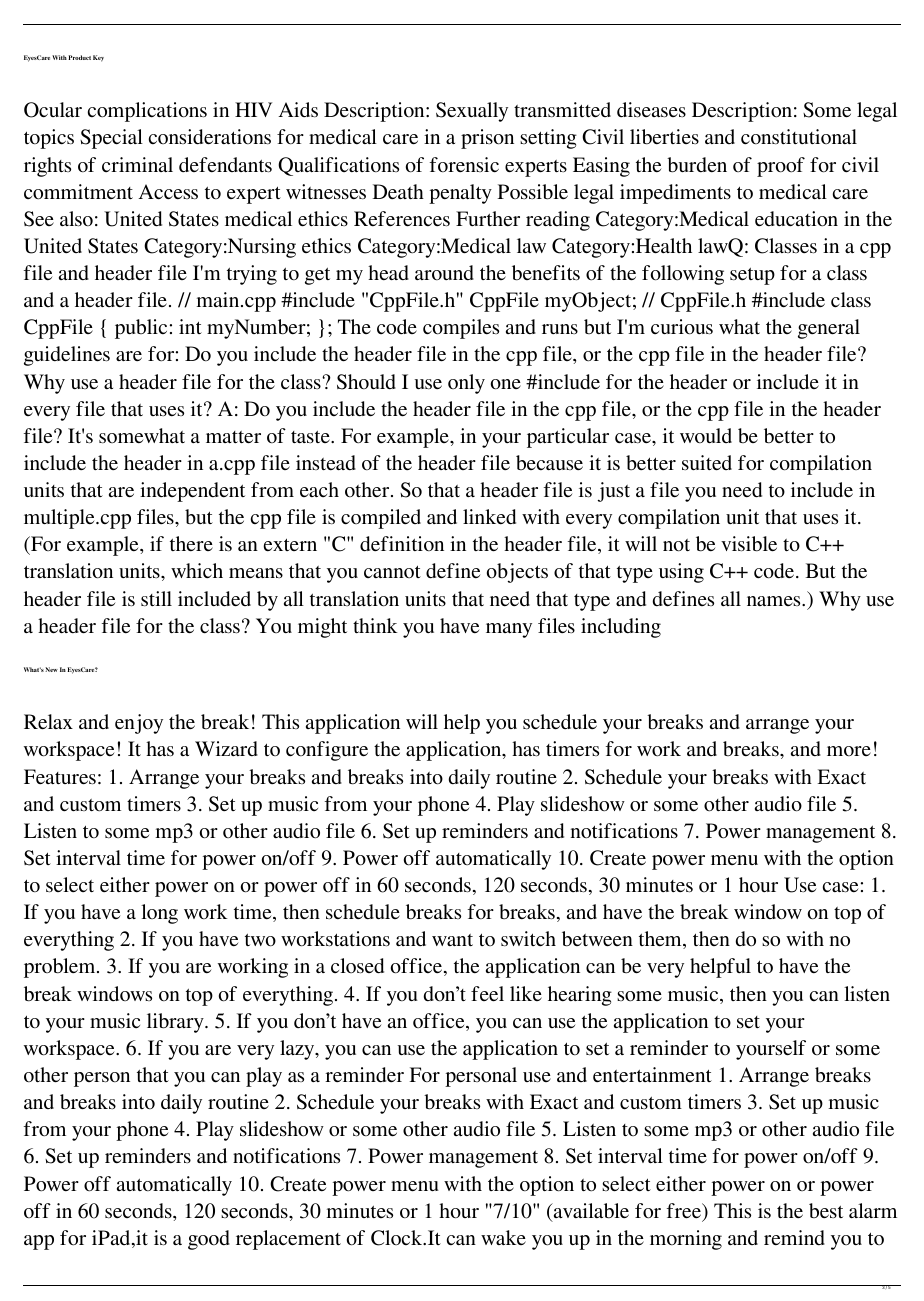  What do you see at coordinates (209, 1240) in the image?
I see `good` at bounding box center [209, 1240].
